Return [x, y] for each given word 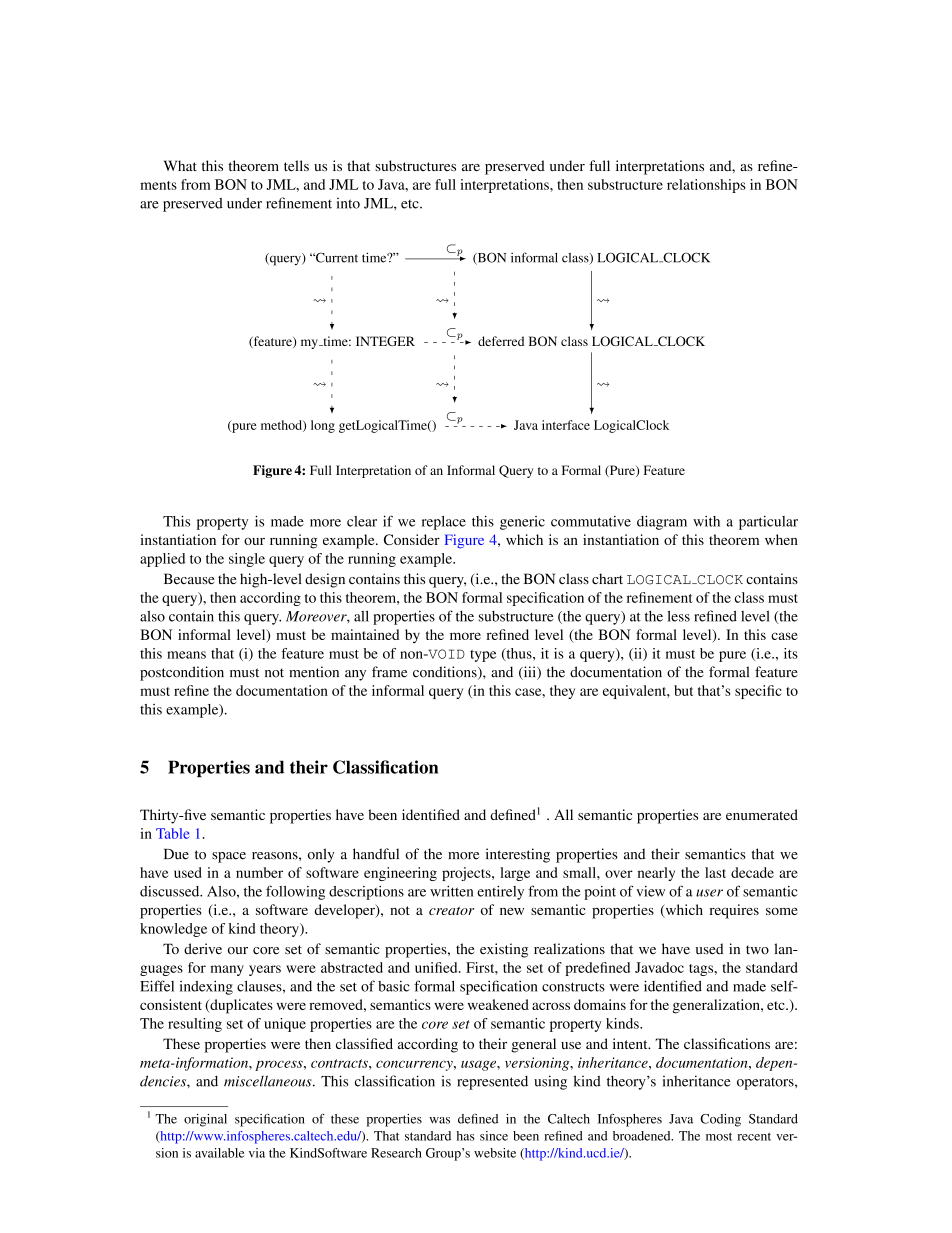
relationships [706, 186]
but [683, 690]
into [348, 203]
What [180, 165]
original [205, 1120]
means [186, 655]
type [483, 656]
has [466, 1136]
